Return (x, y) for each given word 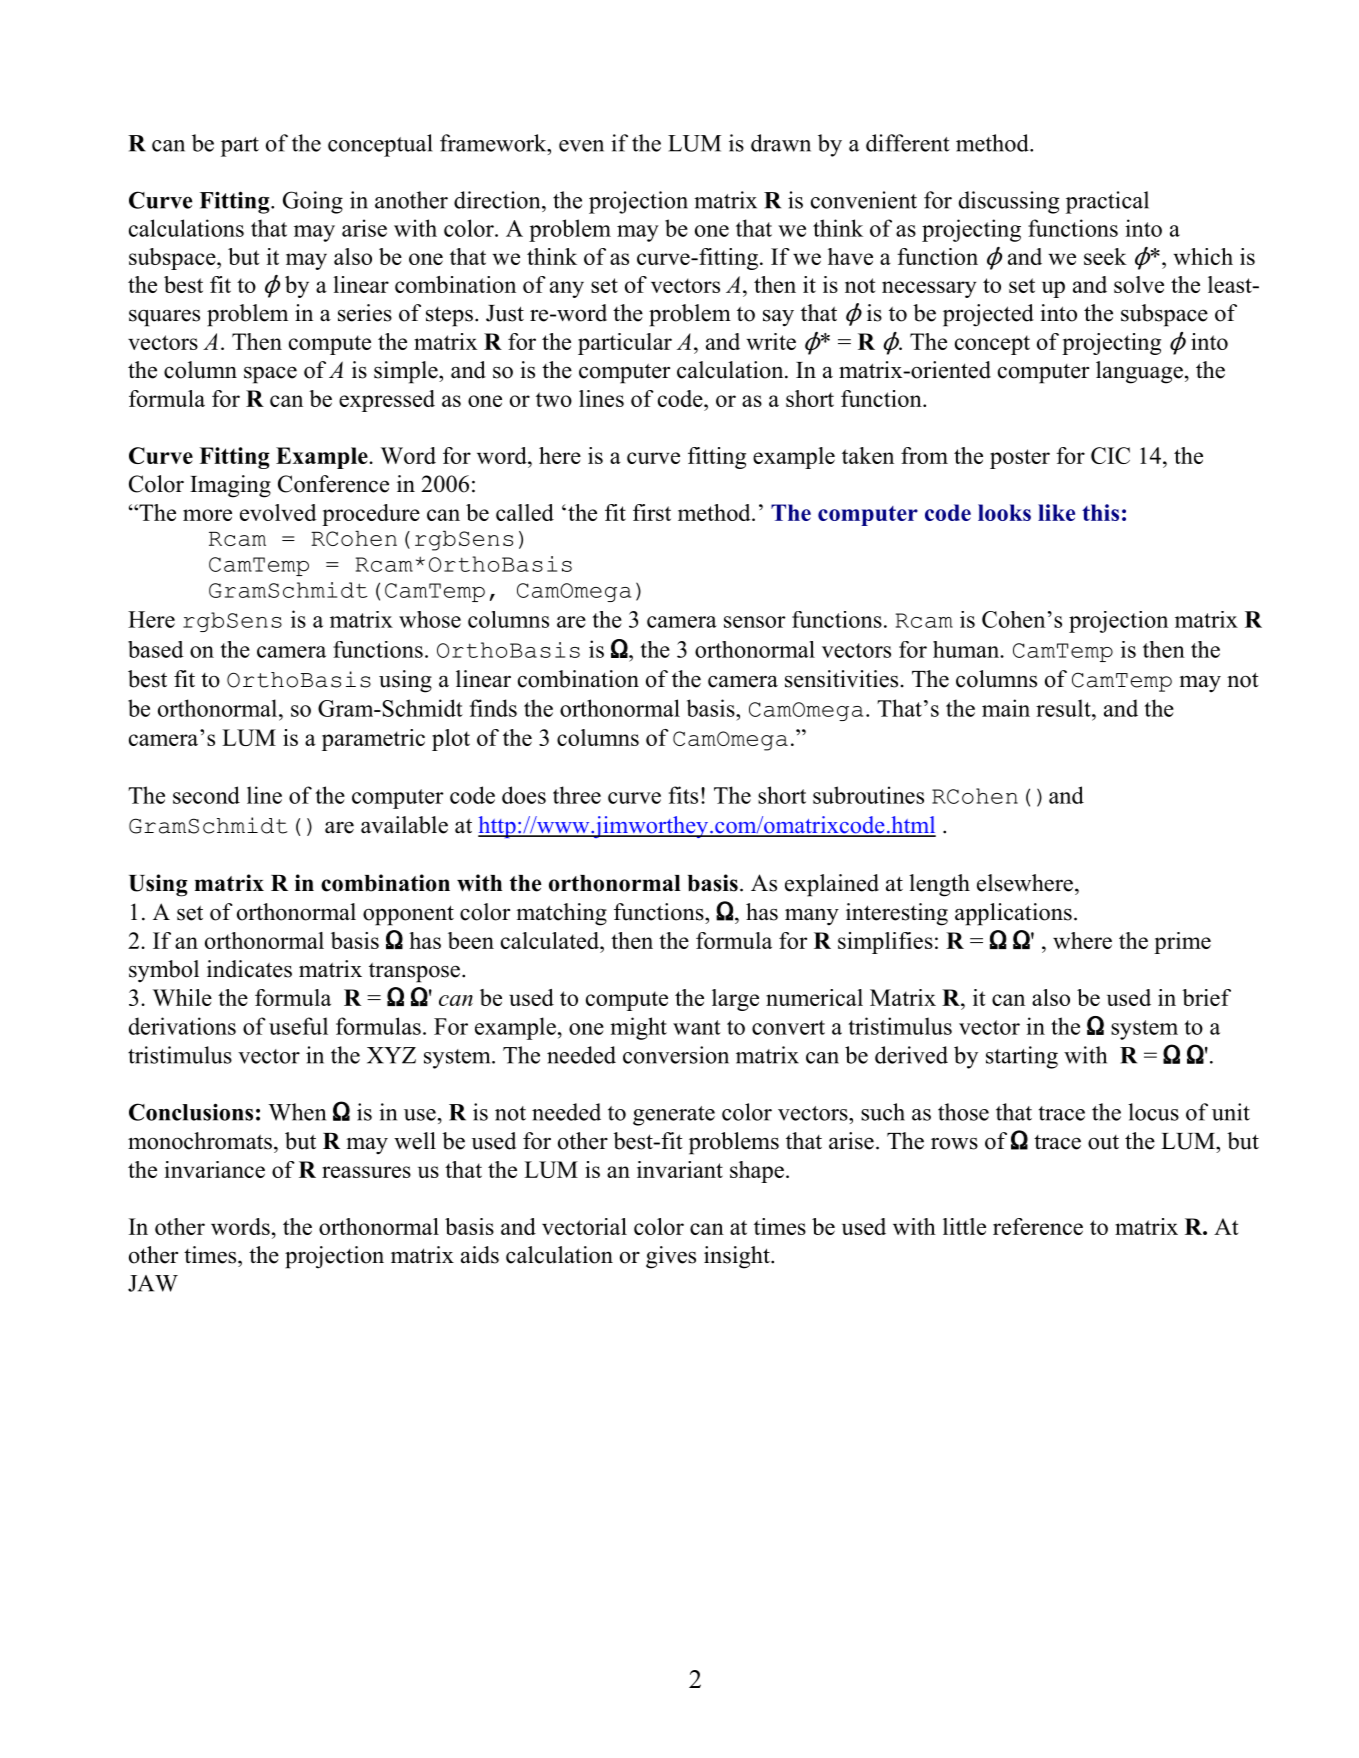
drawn (781, 143)
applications (1013, 914)
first (652, 512)
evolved (278, 512)
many (812, 917)
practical (1107, 202)
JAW (153, 1283)
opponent (408, 915)
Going (313, 202)
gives (671, 1257)
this (1100, 512)
